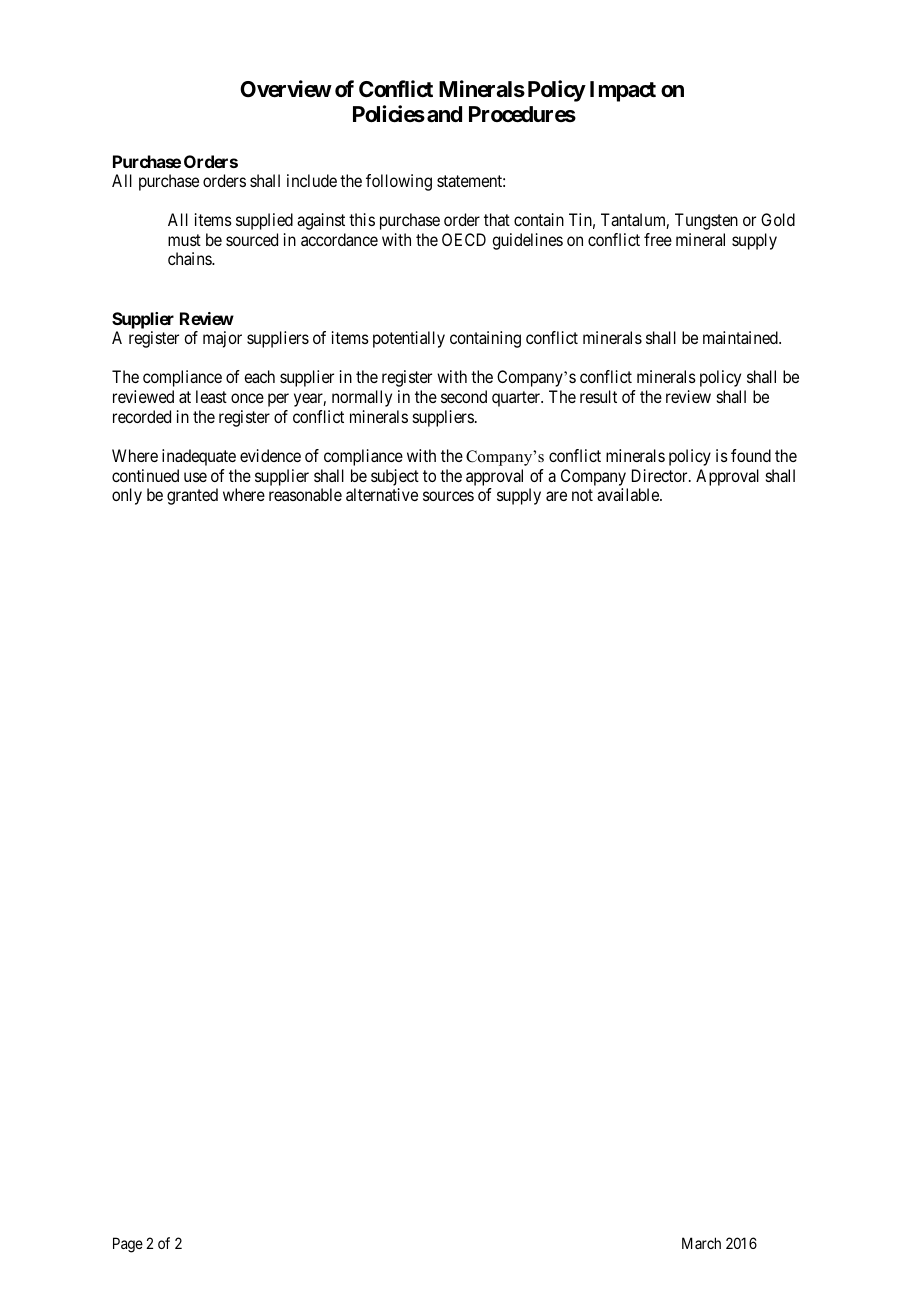 Image resolution: width=924 pixels, height=1308 pixels. Describe the element at coordinates (444, 114) in the document. I see `and` at that location.
